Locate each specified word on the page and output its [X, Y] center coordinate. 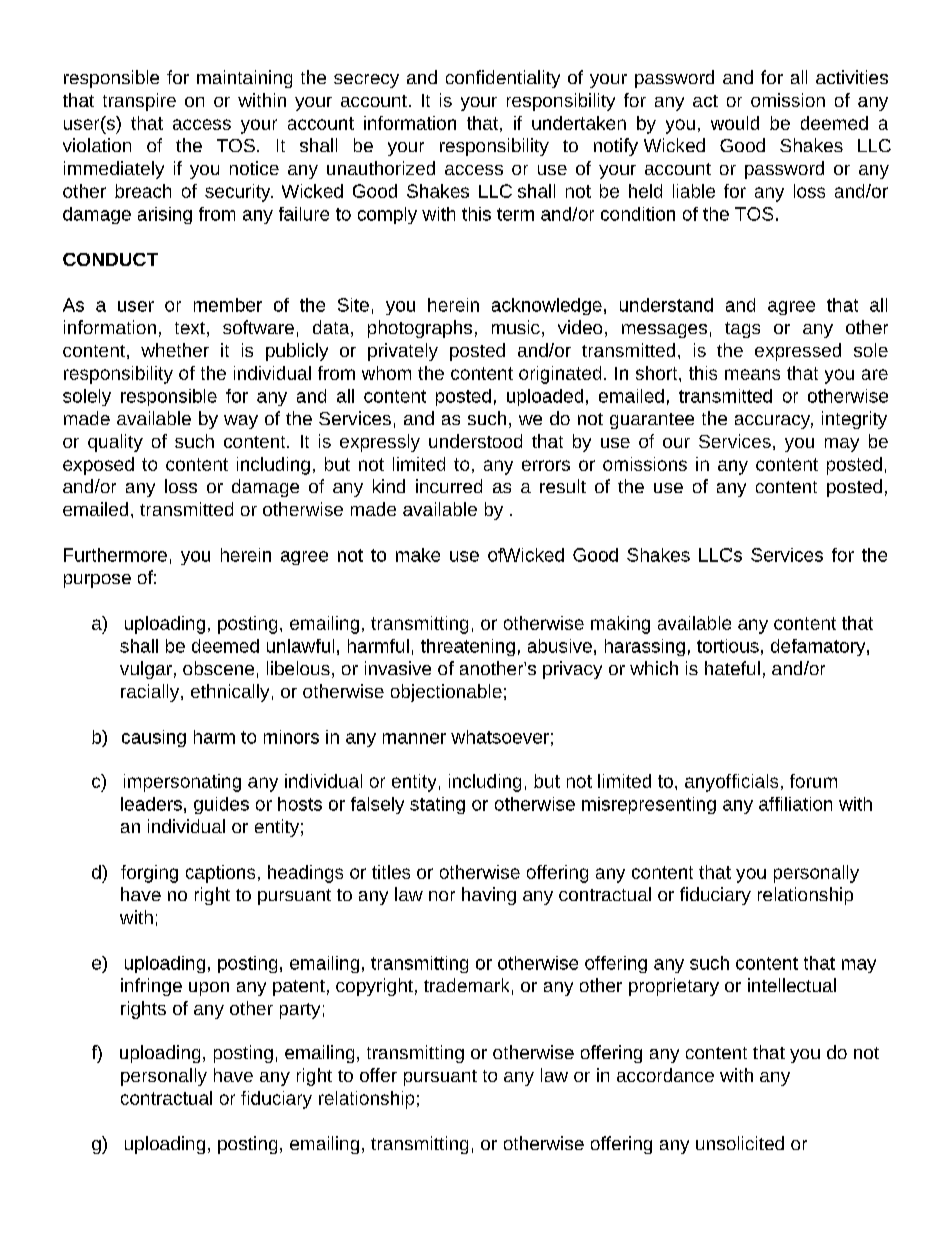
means [752, 374]
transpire [139, 102]
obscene [218, 668]
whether [175, 350]
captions [220, 874]
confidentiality [503, 79]
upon [209, 989]
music [516, 327]
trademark [466, 985]
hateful [732, 668]
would [735, 123]
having [489, 896]
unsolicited [740, 1143]
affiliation [795, 804]
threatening [468, 647]
